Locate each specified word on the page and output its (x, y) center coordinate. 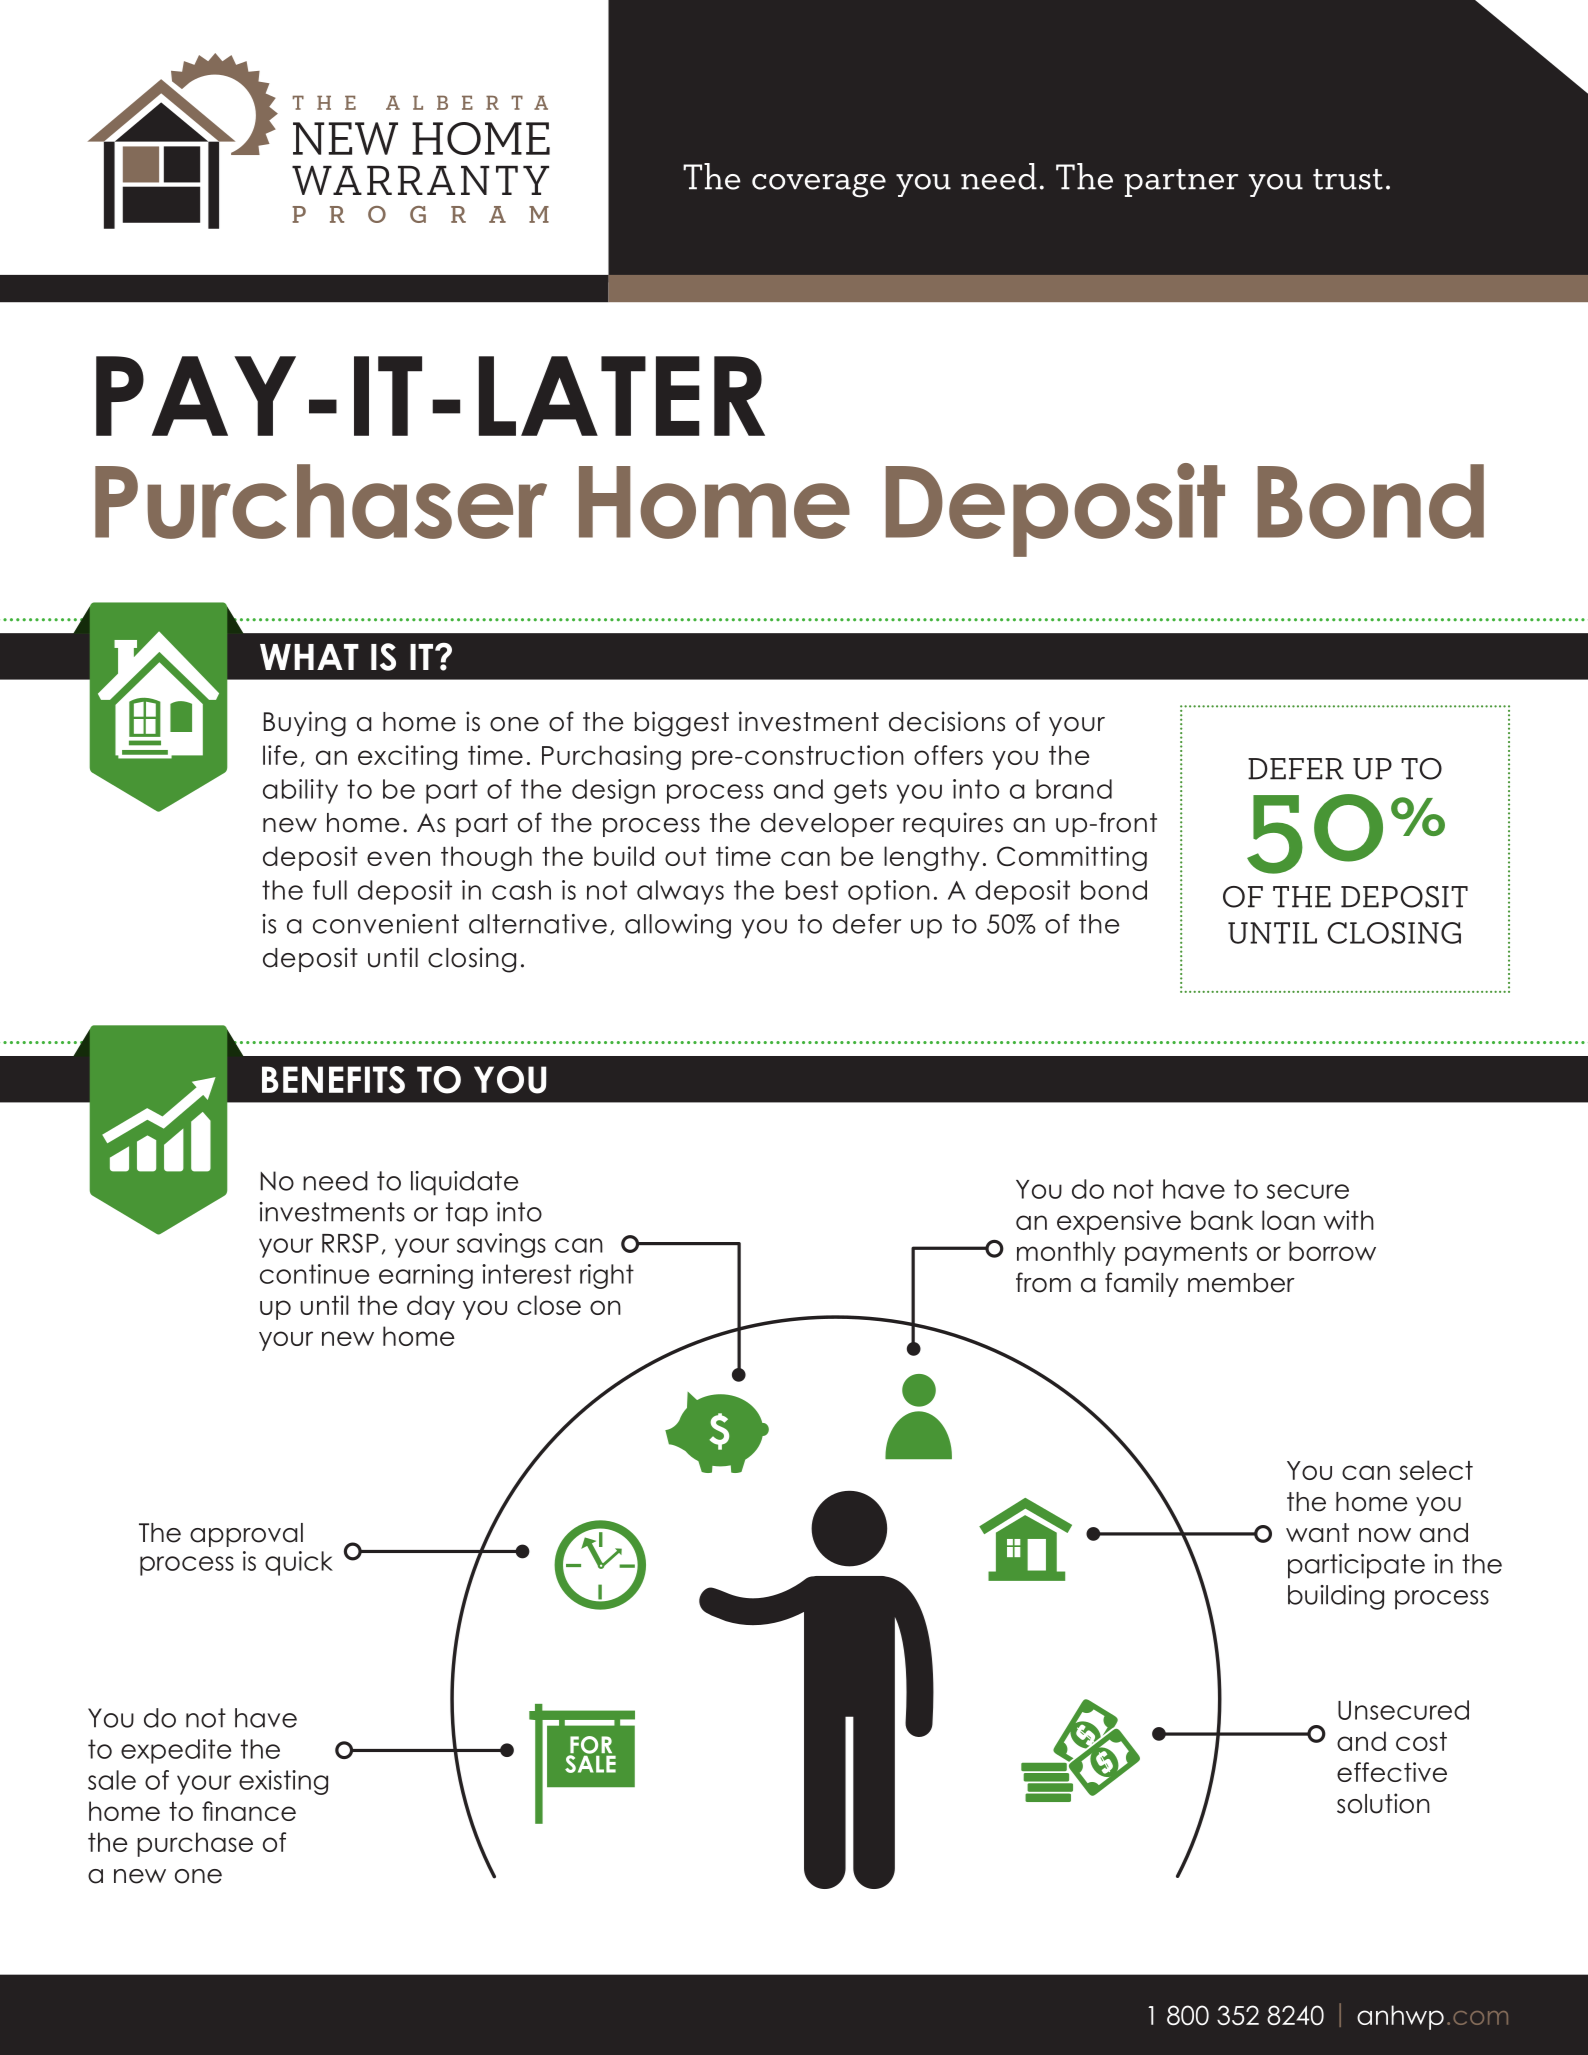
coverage (819, 186)
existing (283, 1782)
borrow (1332, 1251)
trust (1348, 179)
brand (1074, 789)
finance (249, 1811)
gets (860, 791)
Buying (305, 724)
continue (314, 1274)
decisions (947, 721)
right (607, 1276)
